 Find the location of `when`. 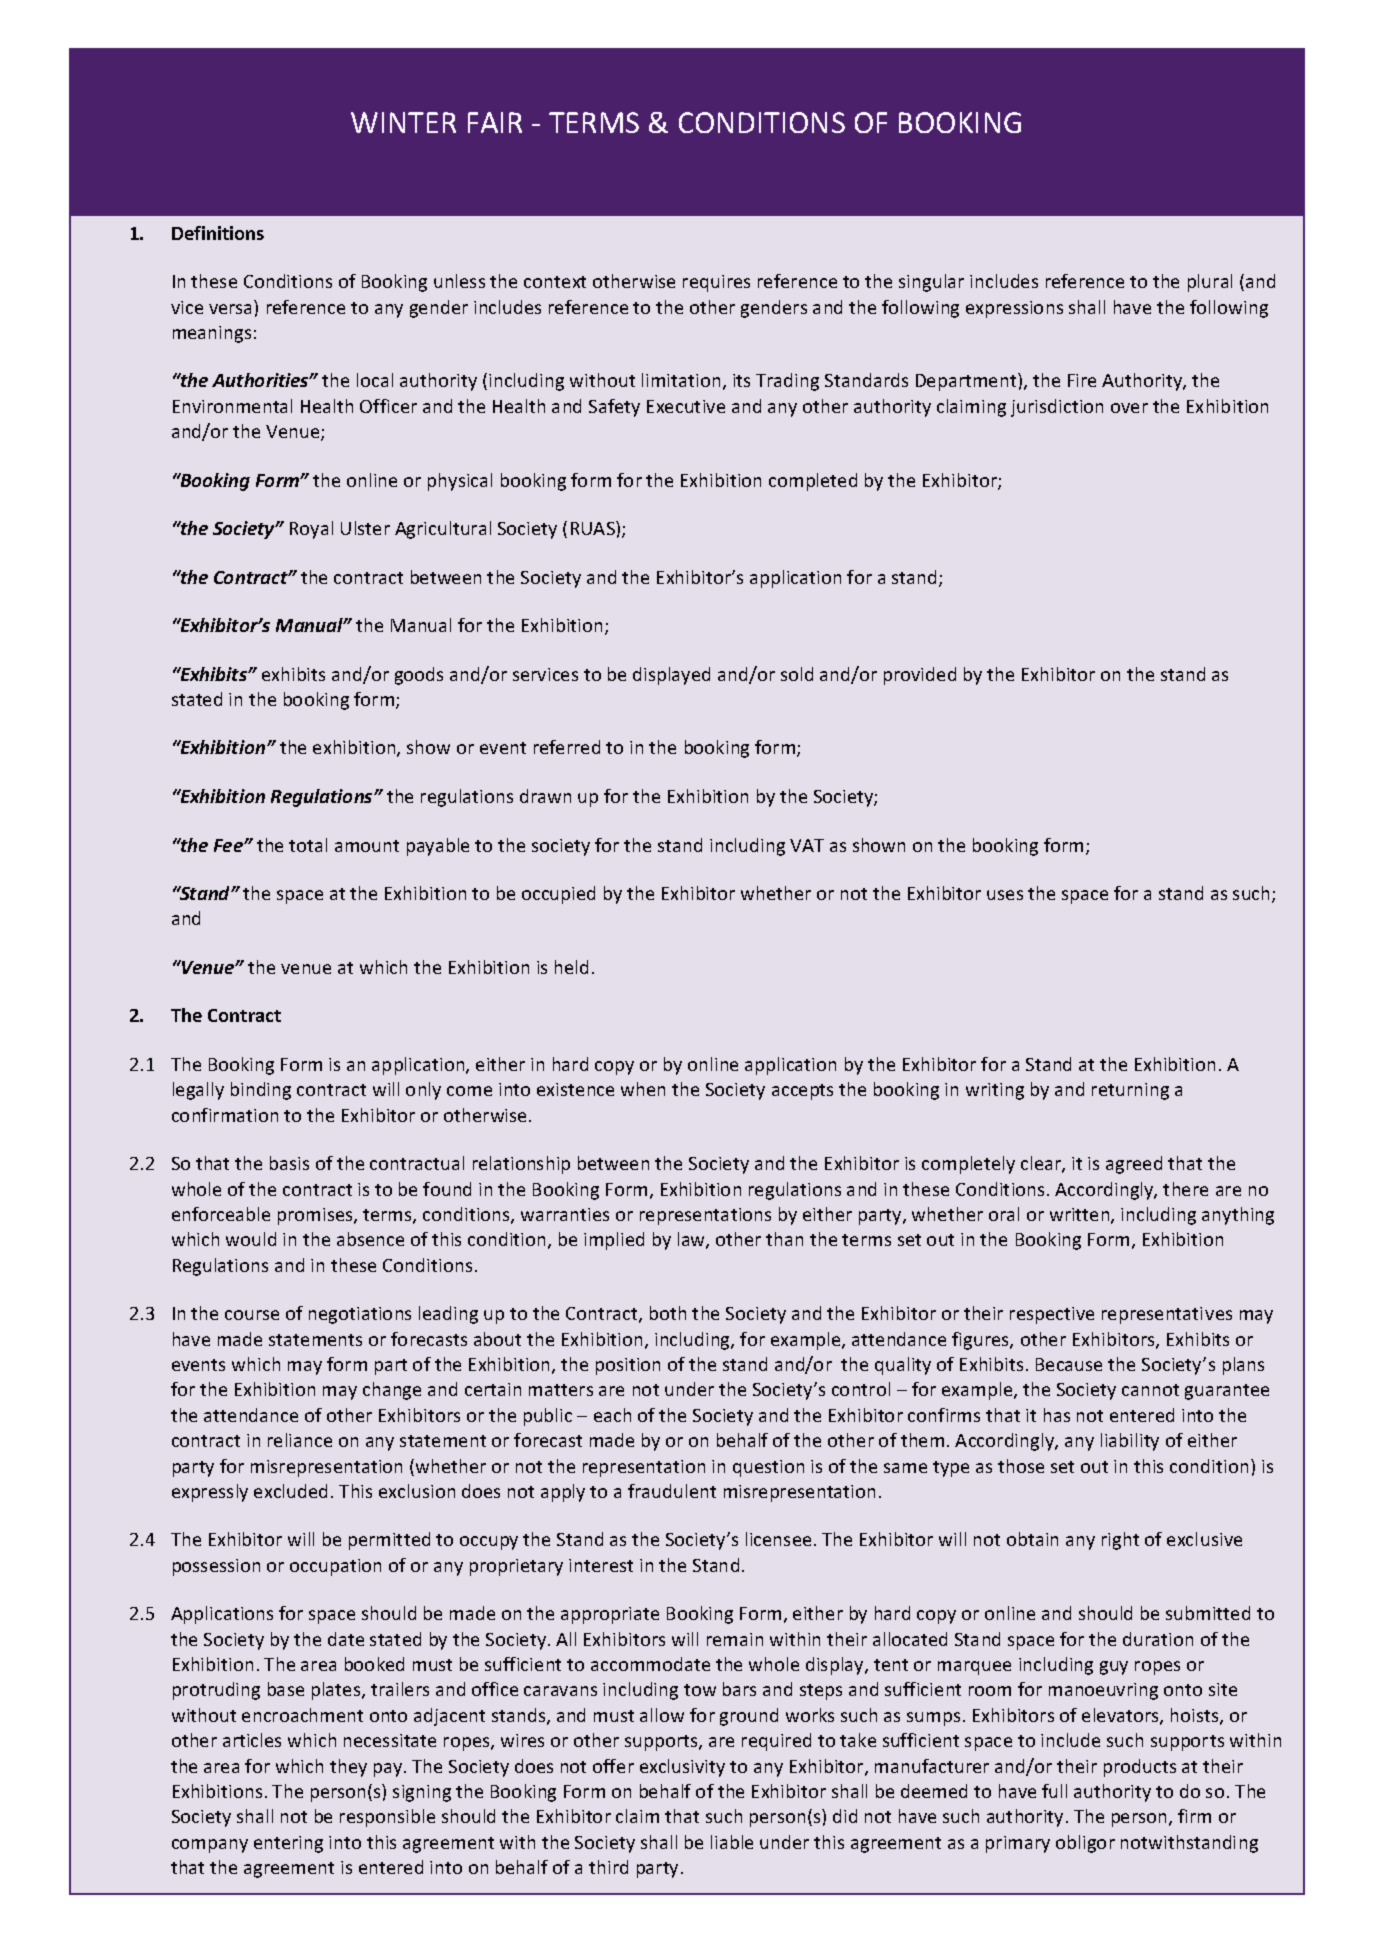

when is located at coordinates (643, 1089).
